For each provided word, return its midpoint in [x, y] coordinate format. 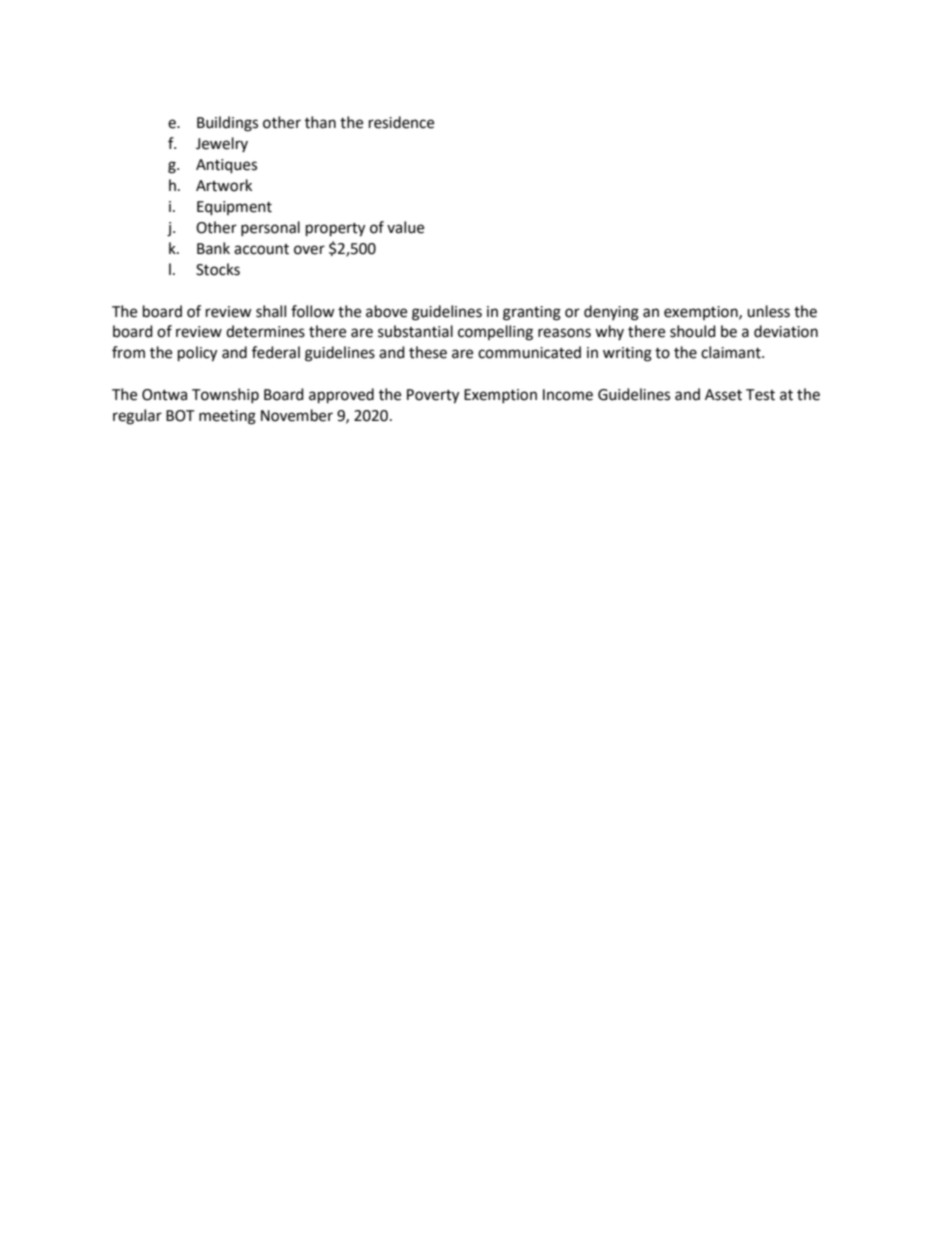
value [405, 227]
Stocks [218, 269]
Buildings [227, 124]
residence [401, 122]
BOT [180, 416]
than [320, 122]
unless [768, 311]
